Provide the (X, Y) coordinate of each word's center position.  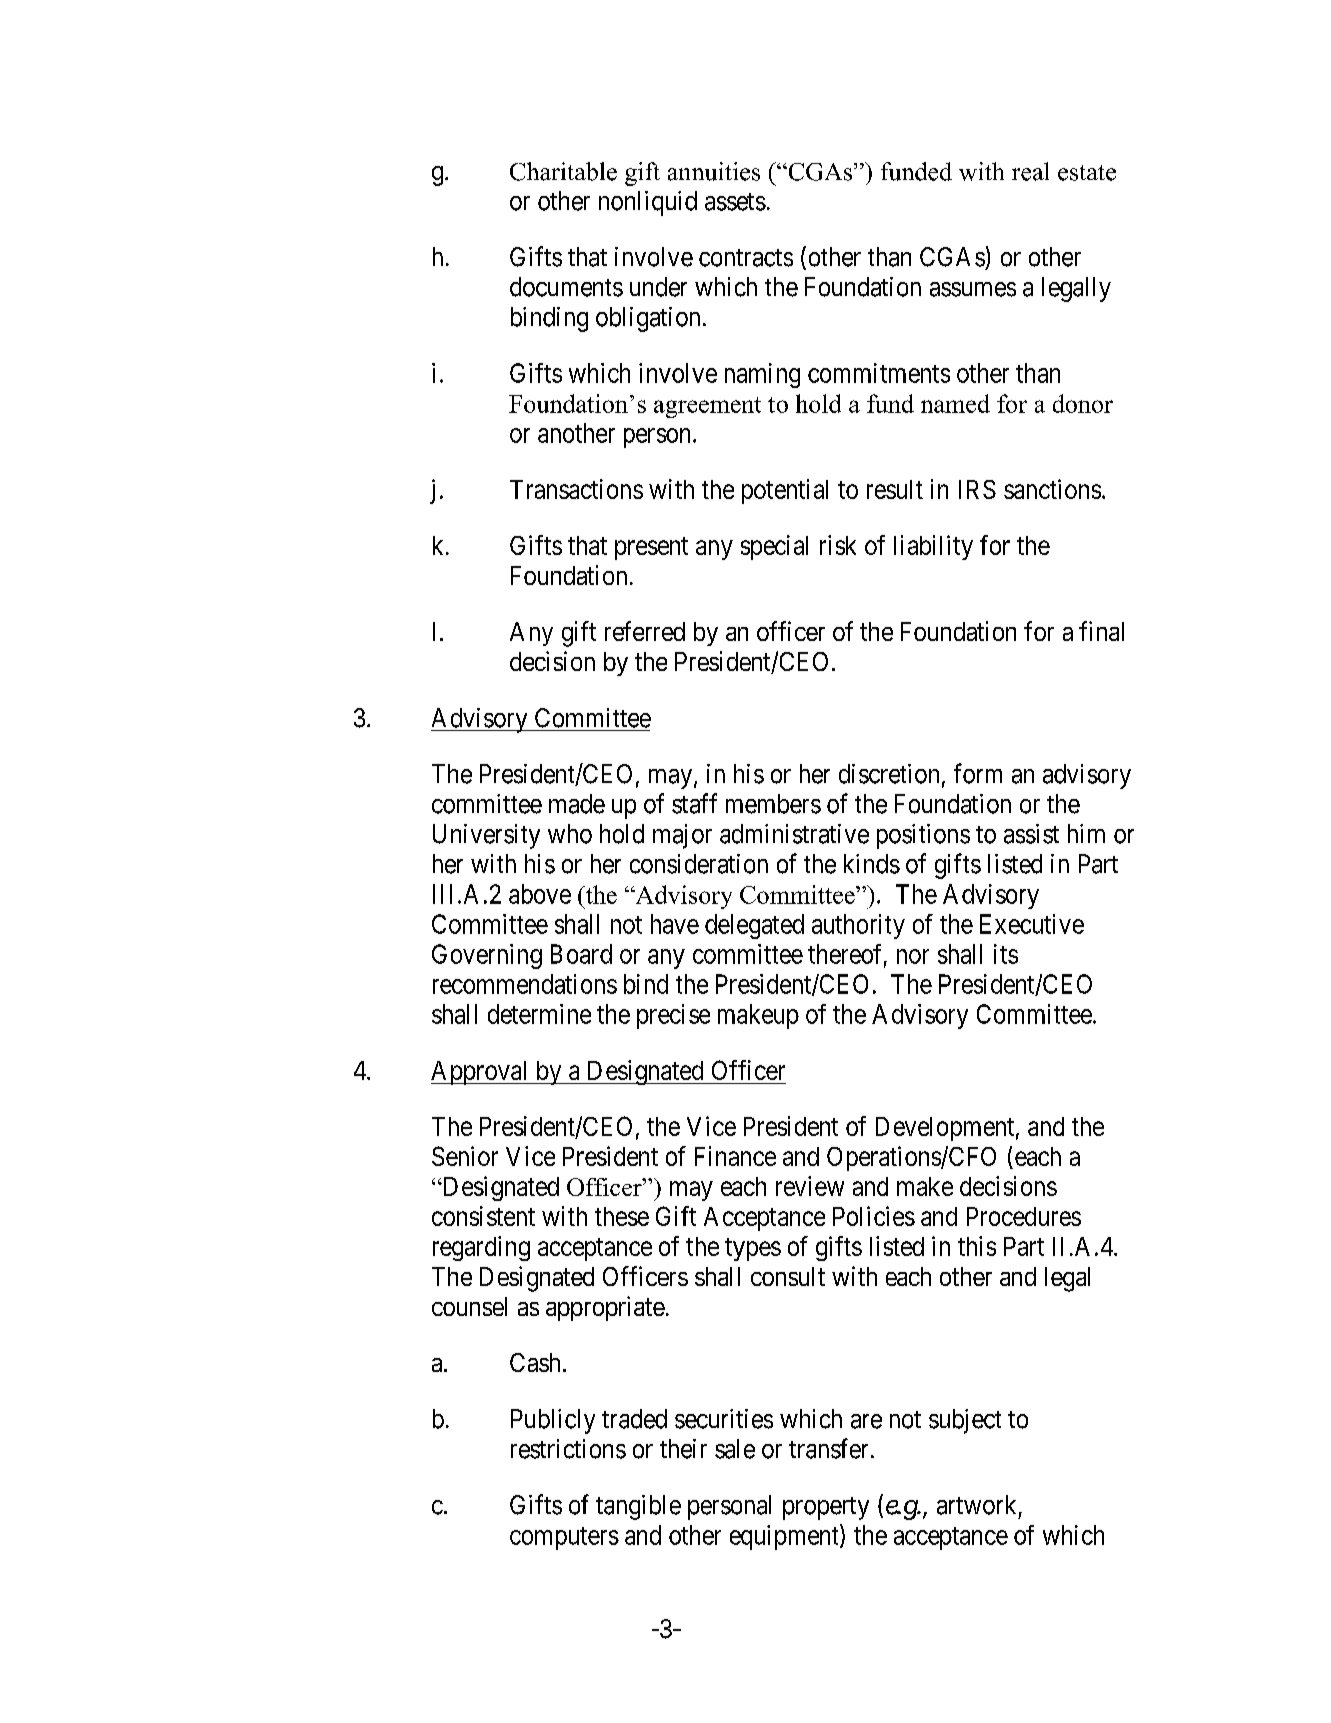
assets (735, 202)
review (810, 1186)
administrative (794, 834)
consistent (483, 1216)
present (651, 548)
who (570, 834)
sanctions (1052, 489)
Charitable (563, 171)
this (977, 1246)
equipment (785, 1537)
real (1030, 171)
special (774, 547)
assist (1031, 834)
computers (564, 1538)
